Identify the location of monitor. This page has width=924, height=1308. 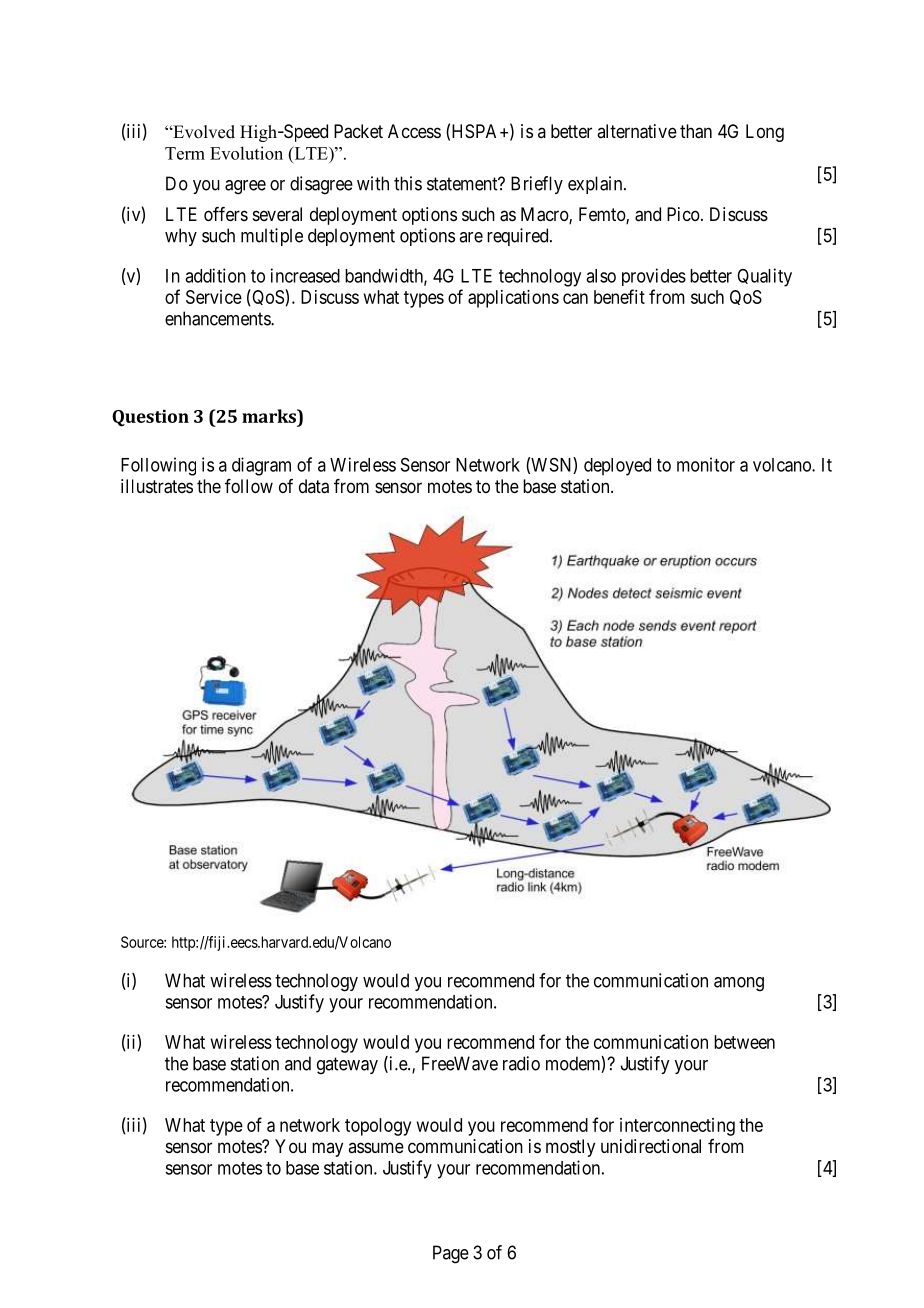
(706, 464).
